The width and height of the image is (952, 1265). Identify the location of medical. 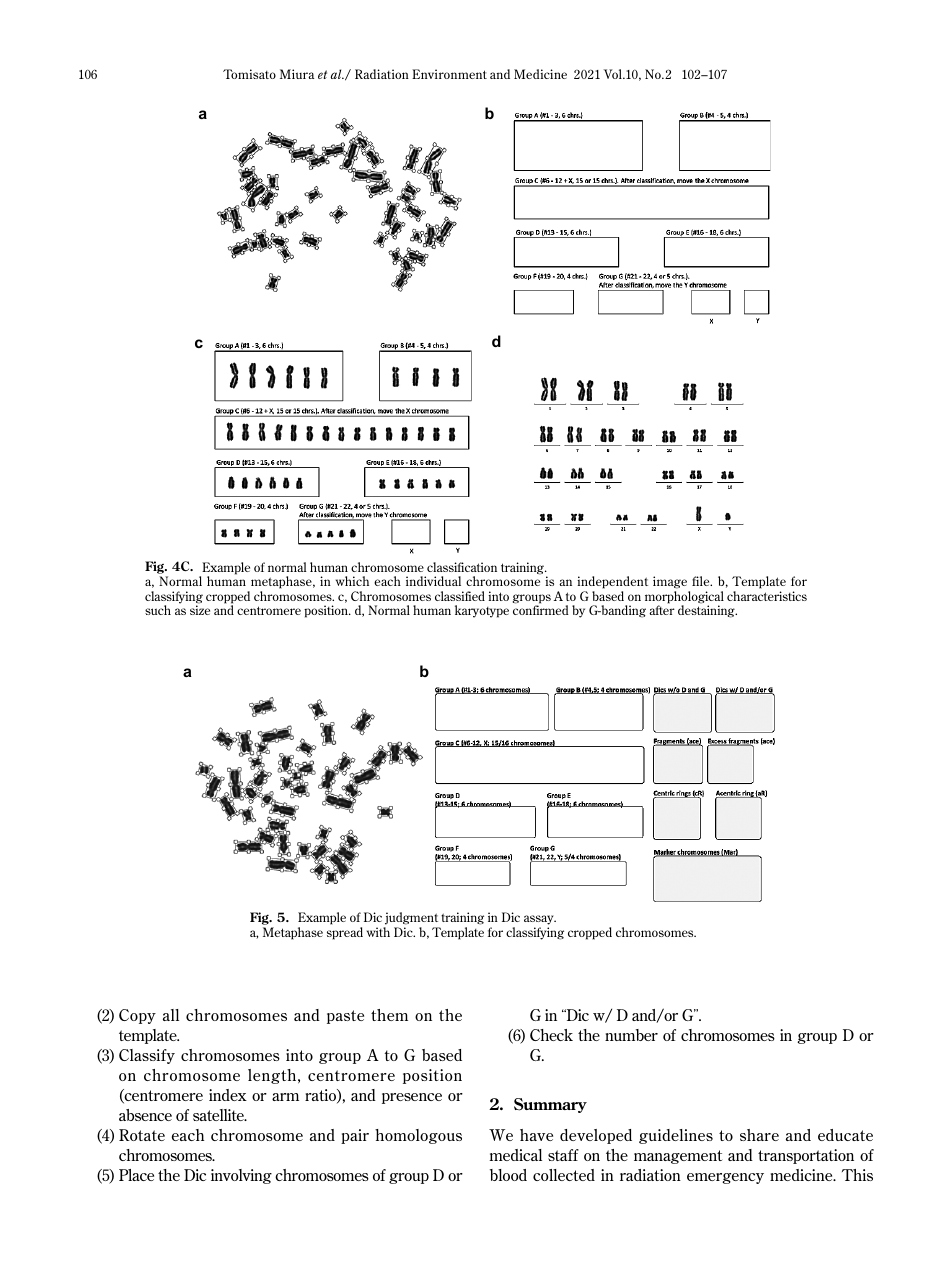
(515, 1155).
